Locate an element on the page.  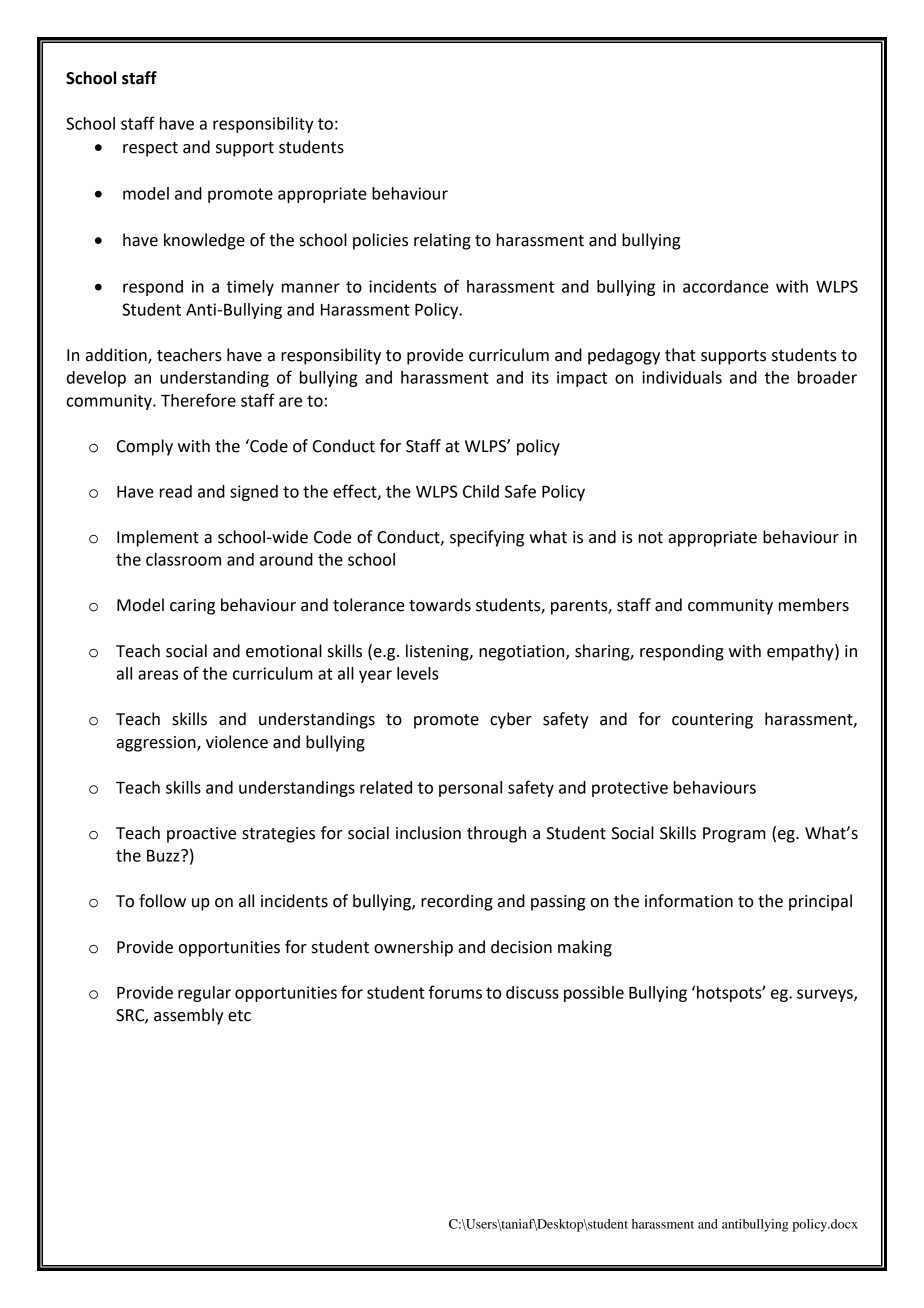
members is located at coordinates (814, 605).
